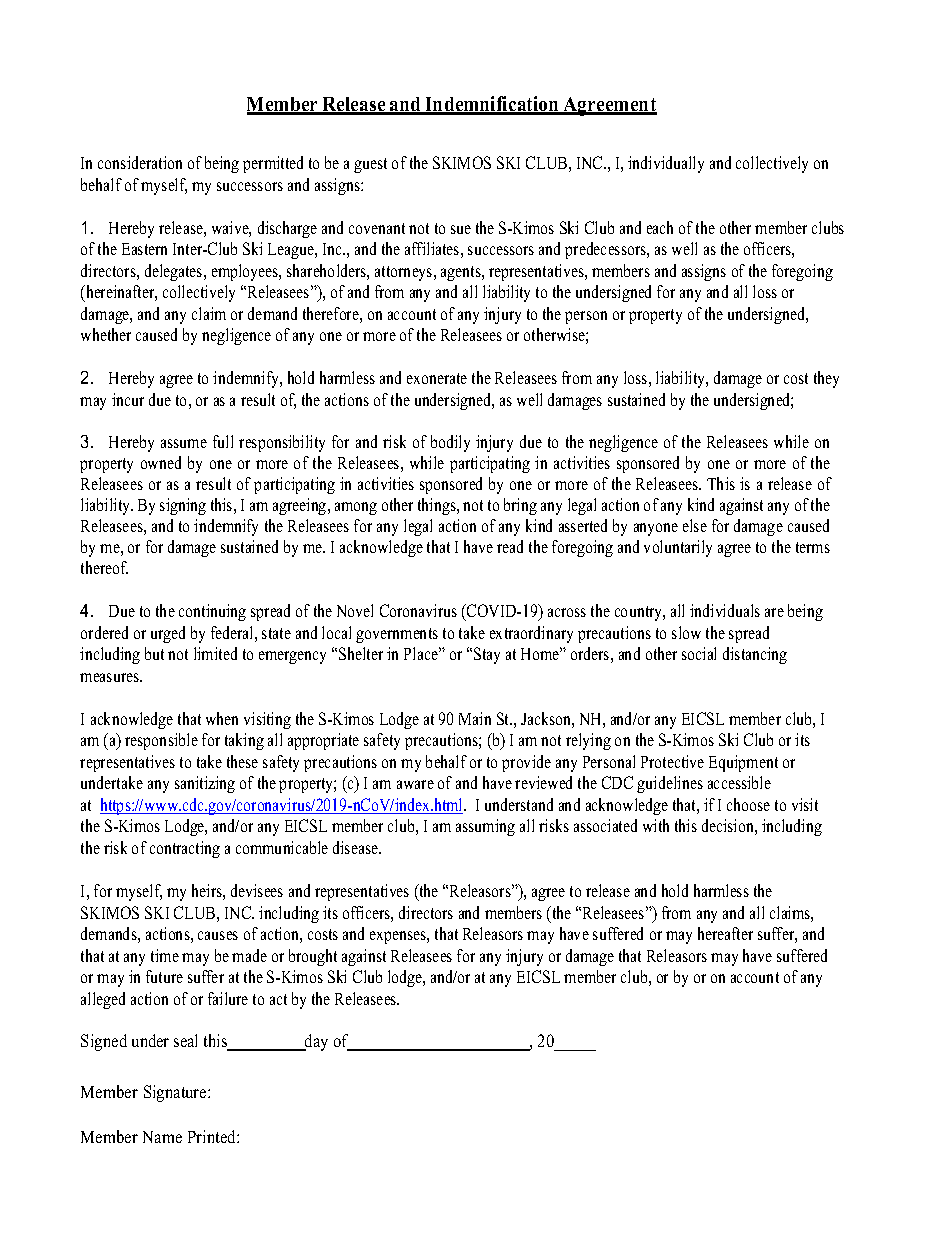 This page has height=1233, width=952. I want to click on Equipment, so click(743, 763).
